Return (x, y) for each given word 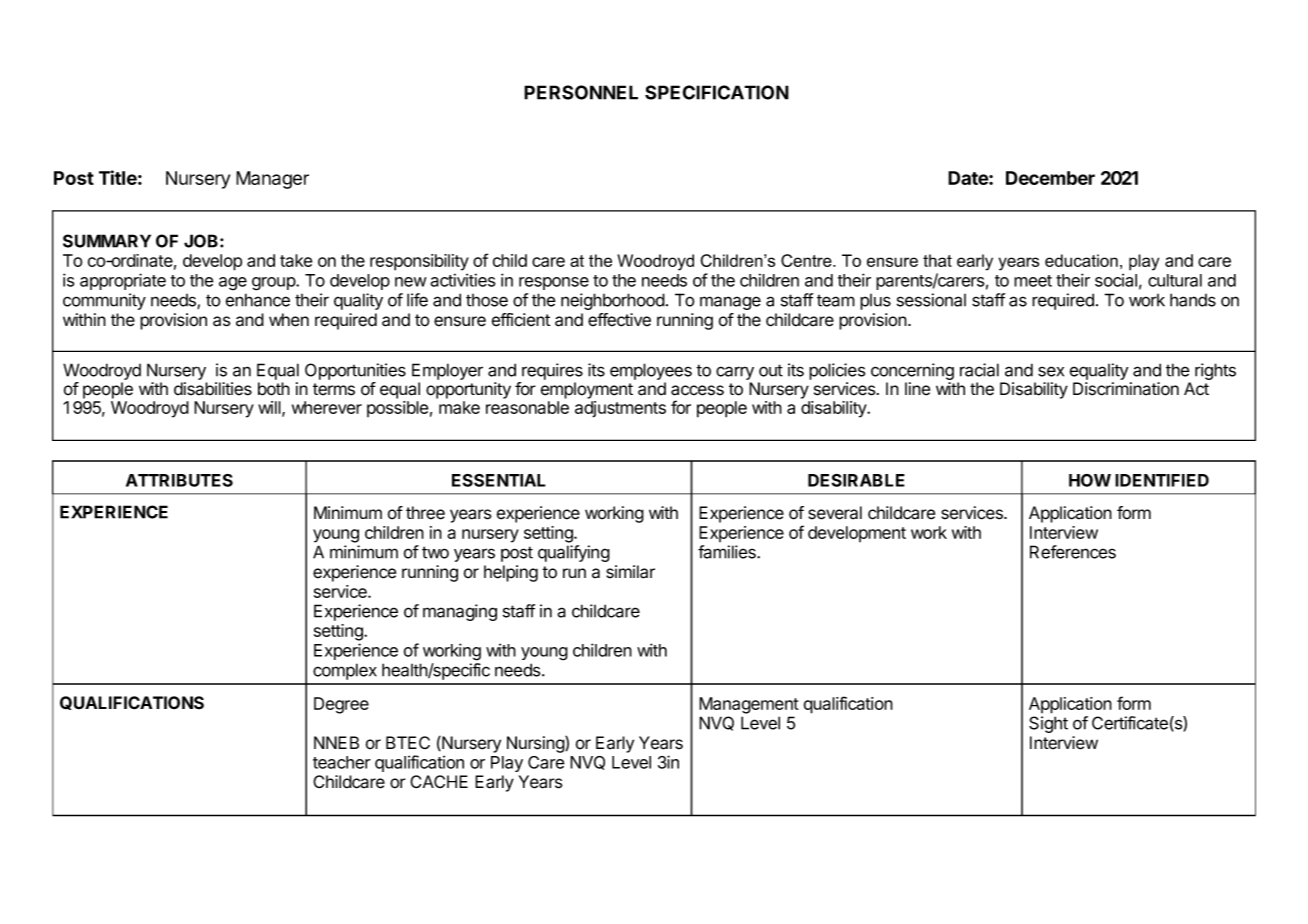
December (1050, 178)
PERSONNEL (581, 92)
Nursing (536, 744)
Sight (1048, 724)
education (1081, 260)
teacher (342, 762)
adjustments (620, 409)
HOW (1090, 480)
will (270, 408)
